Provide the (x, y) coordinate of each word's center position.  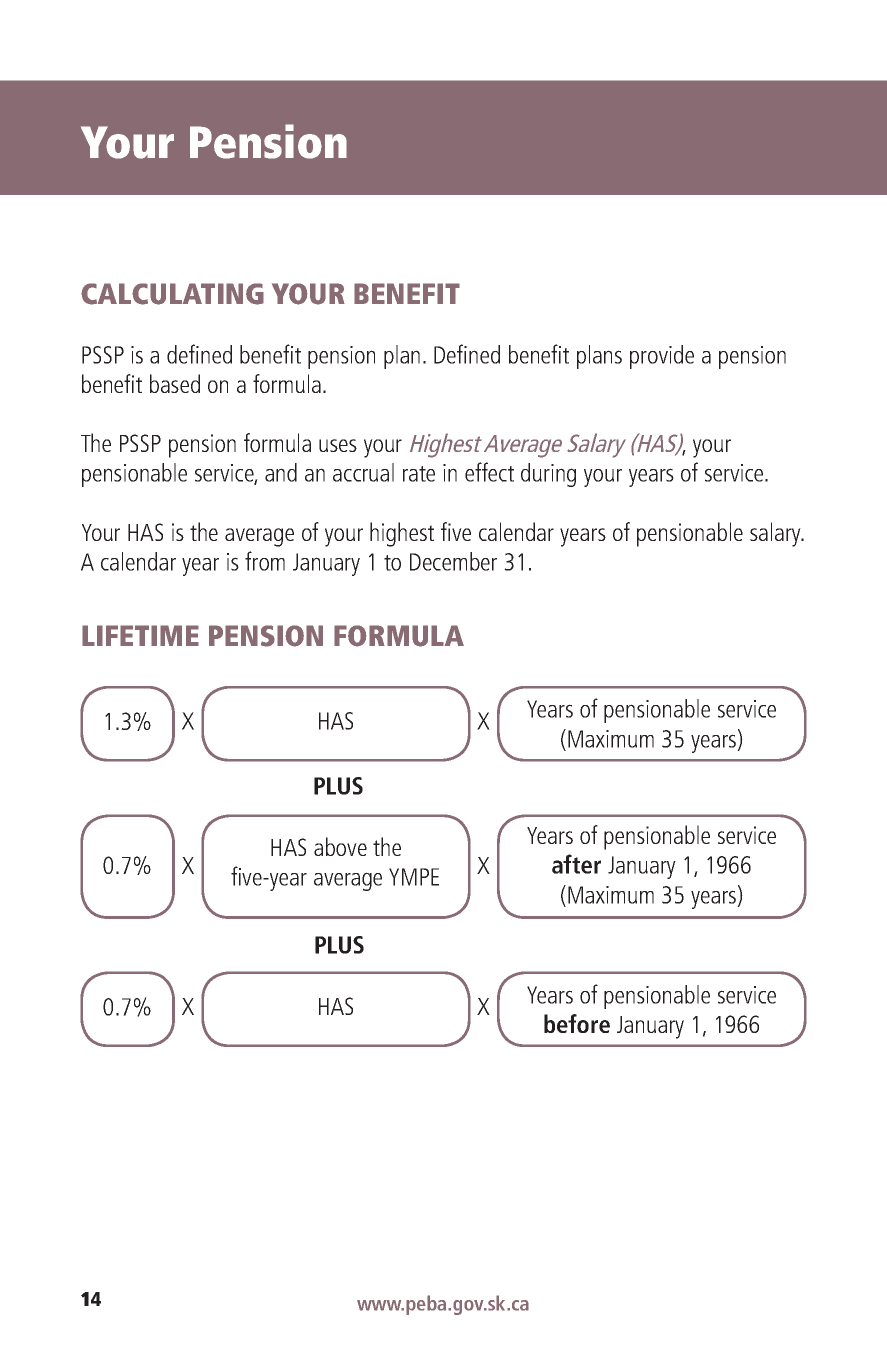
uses (338, 445)
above (340, 846)
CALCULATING (172, 294)
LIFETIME (140, 635)
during (548, 475)
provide (662, 357)
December (453, 561)
